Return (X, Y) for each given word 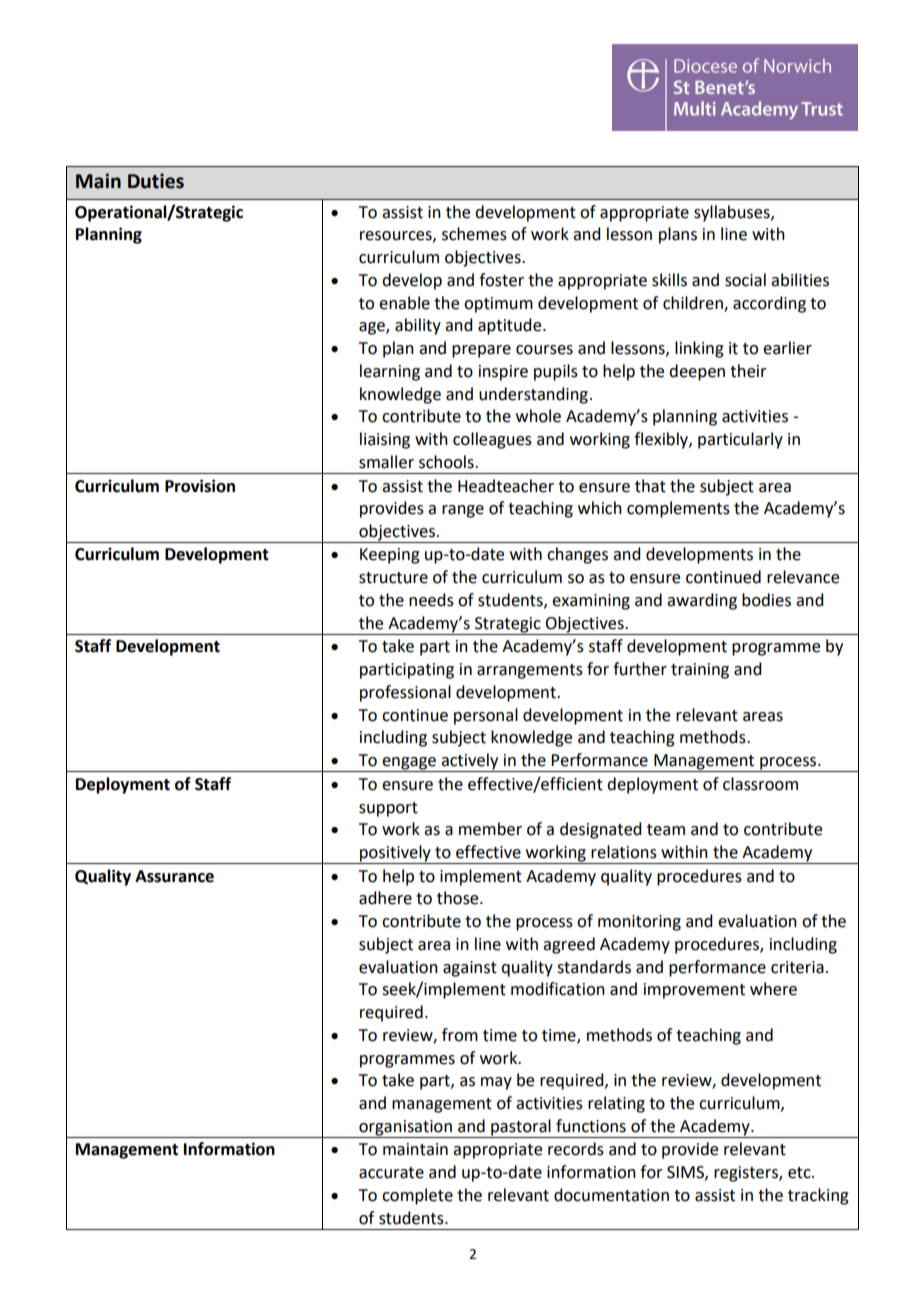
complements (678, 509)
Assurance (174, 876)
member (490, 829)
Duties (156, 181)
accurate (391, 1173)
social (745, 280)
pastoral (521, 1128)
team (666, 830)
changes (577, 555)
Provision (200, 486)
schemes (474, 234)
